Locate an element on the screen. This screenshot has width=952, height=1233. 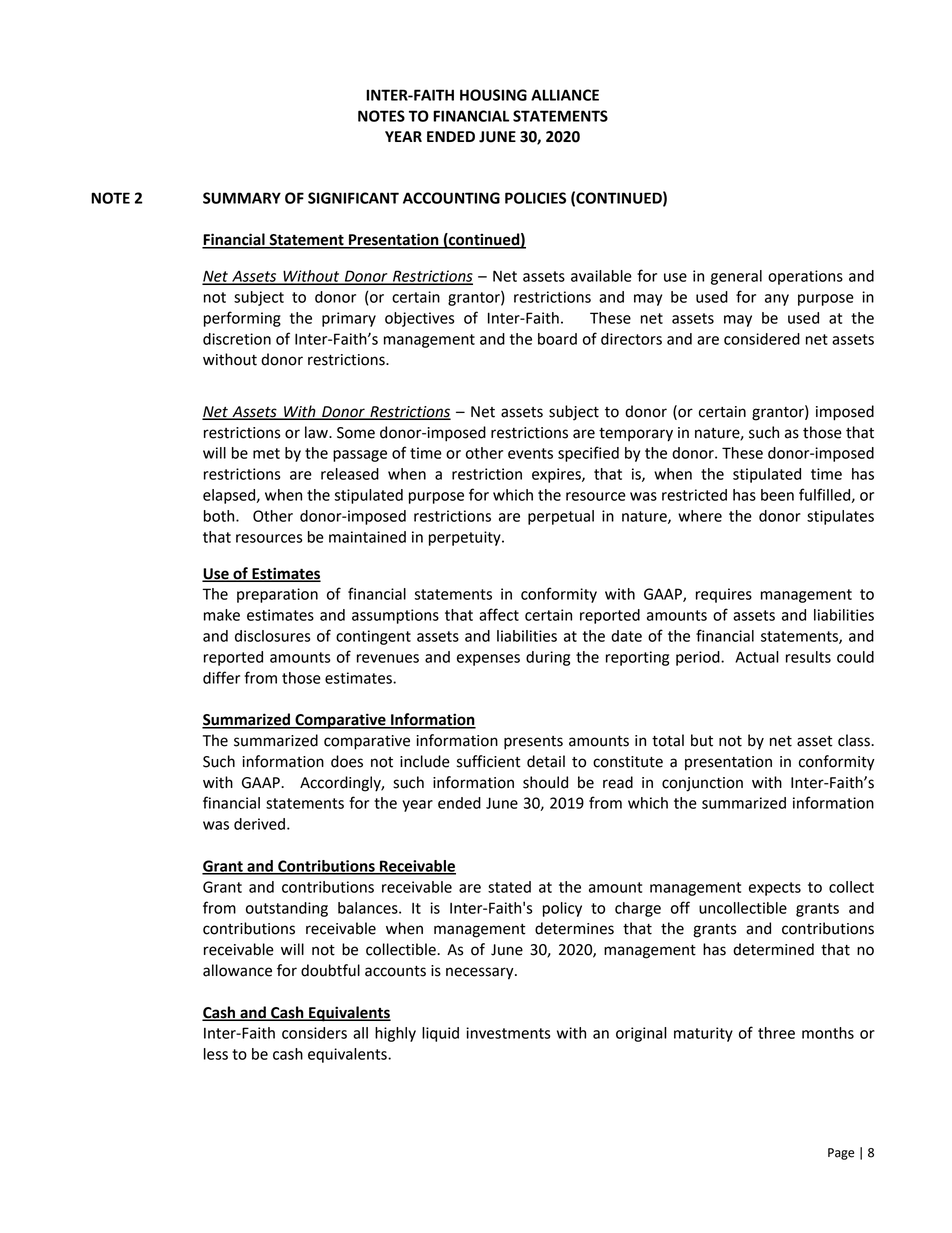
should is located at coordinates (545, 782).
